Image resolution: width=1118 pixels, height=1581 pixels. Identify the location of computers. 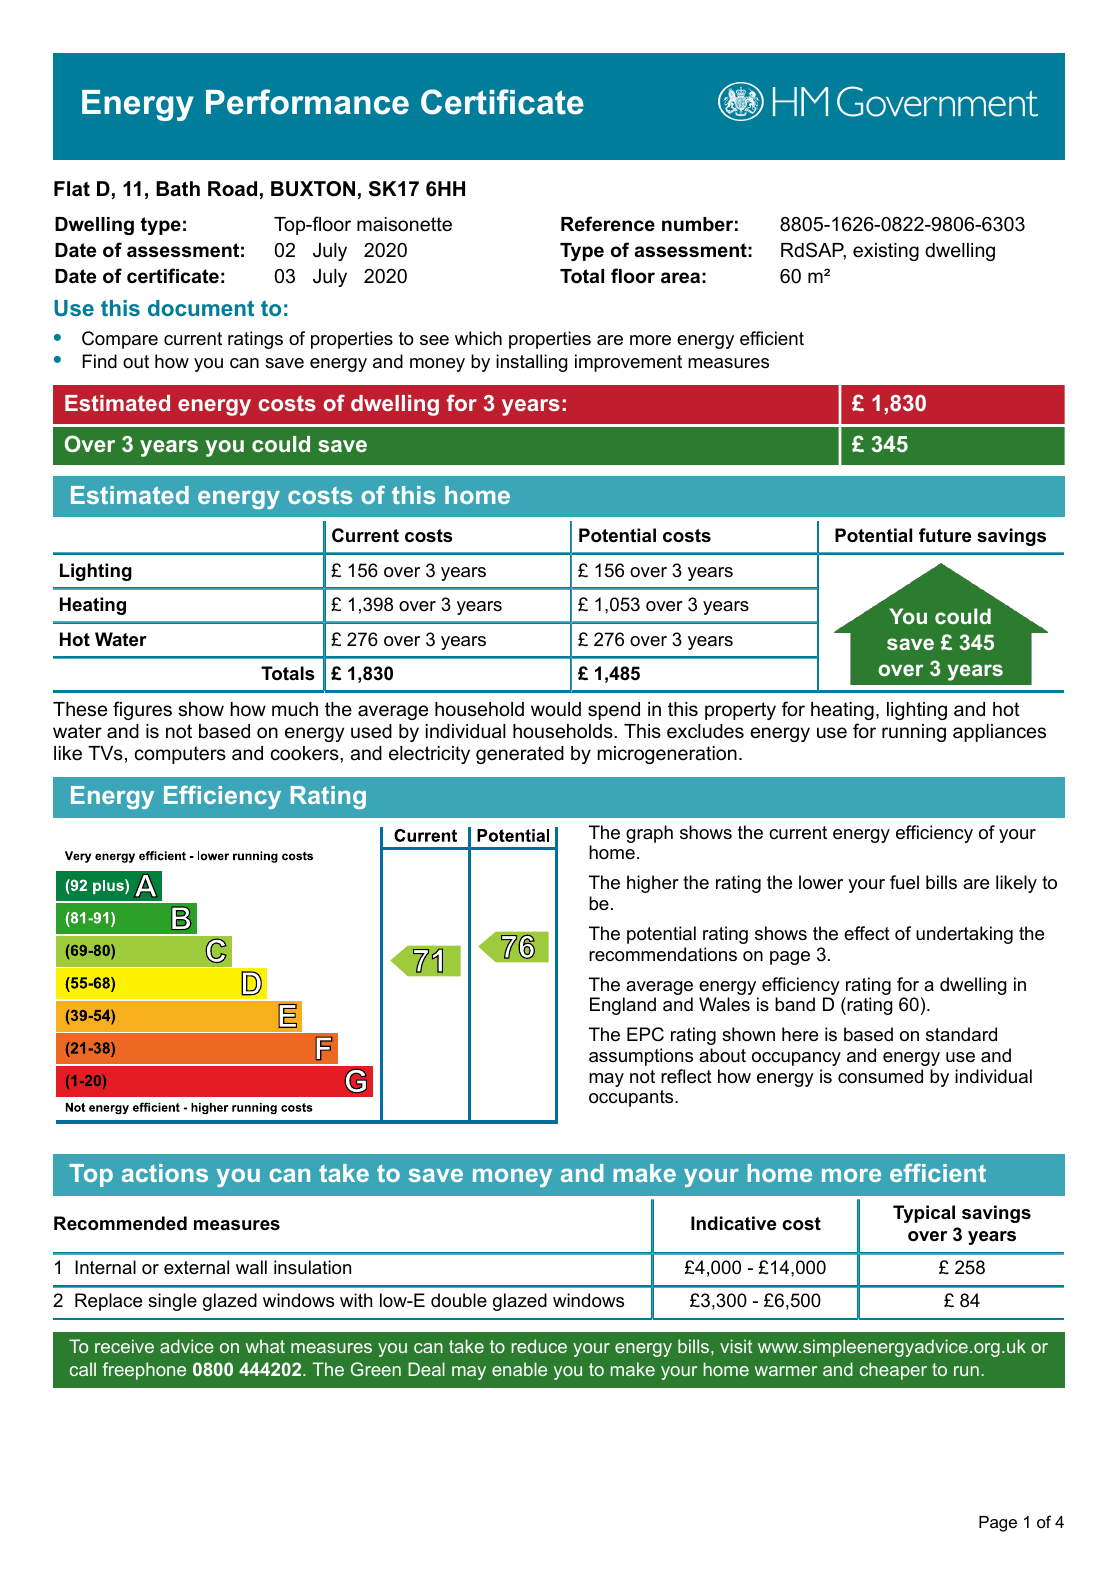
(180, 755).
